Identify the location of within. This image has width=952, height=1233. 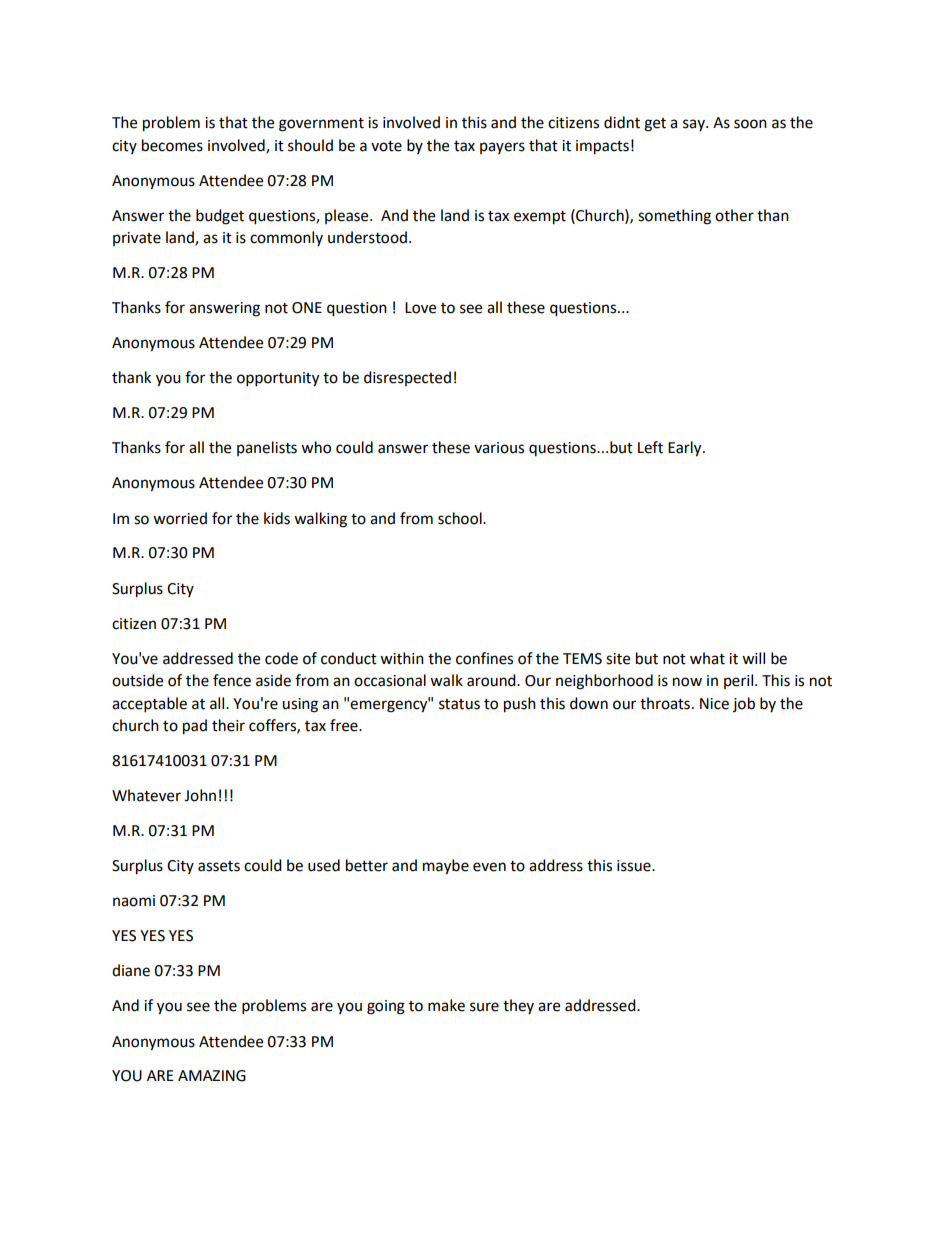
(402, 658).
